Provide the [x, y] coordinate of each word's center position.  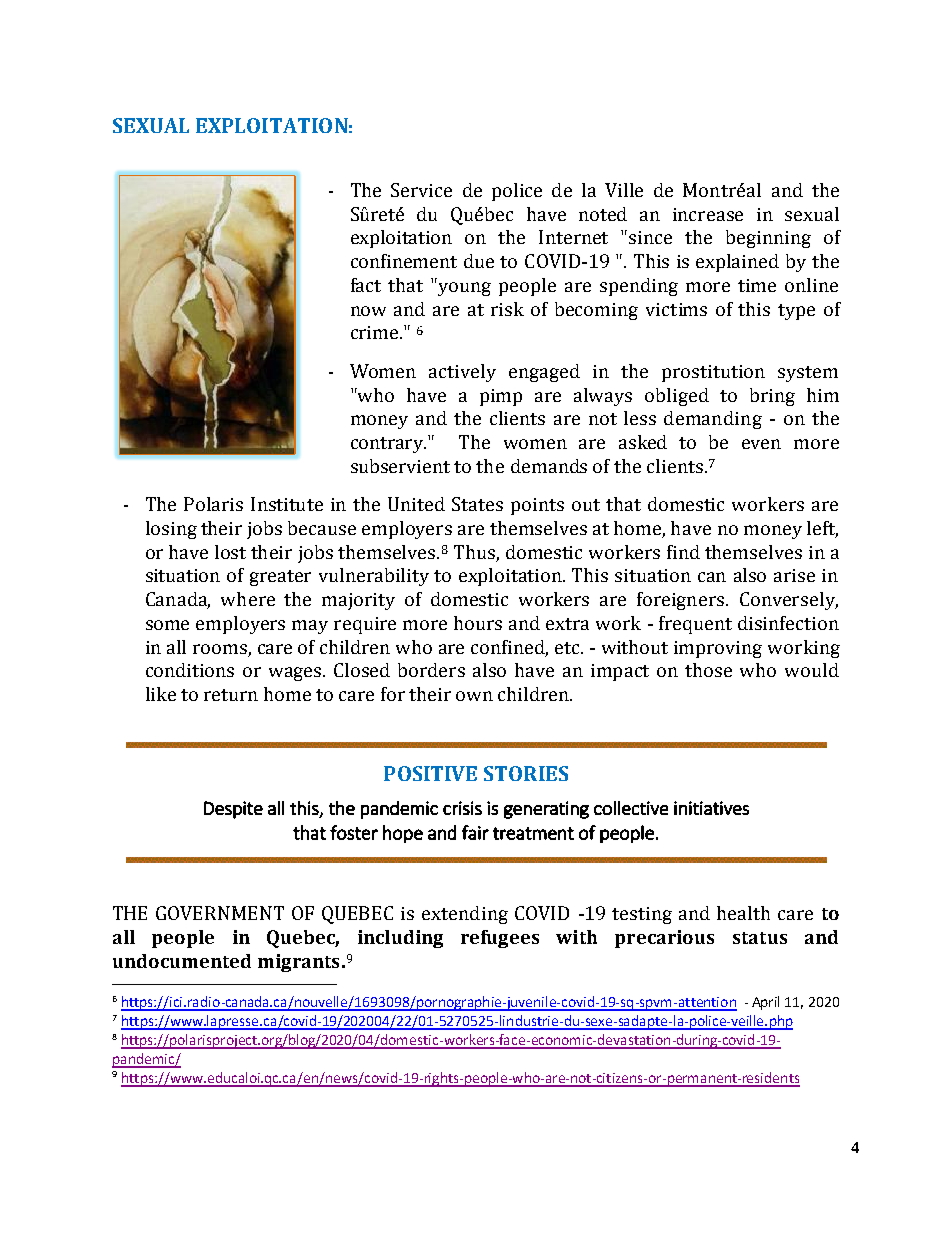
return [231, 695]
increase [708, 214]
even [761, 444]
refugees [500, 939]
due [479, 261]
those [708, 670]
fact [366, 285]
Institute [287, 504]
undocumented [182, 961]
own [474, 696]
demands [549, 466]
